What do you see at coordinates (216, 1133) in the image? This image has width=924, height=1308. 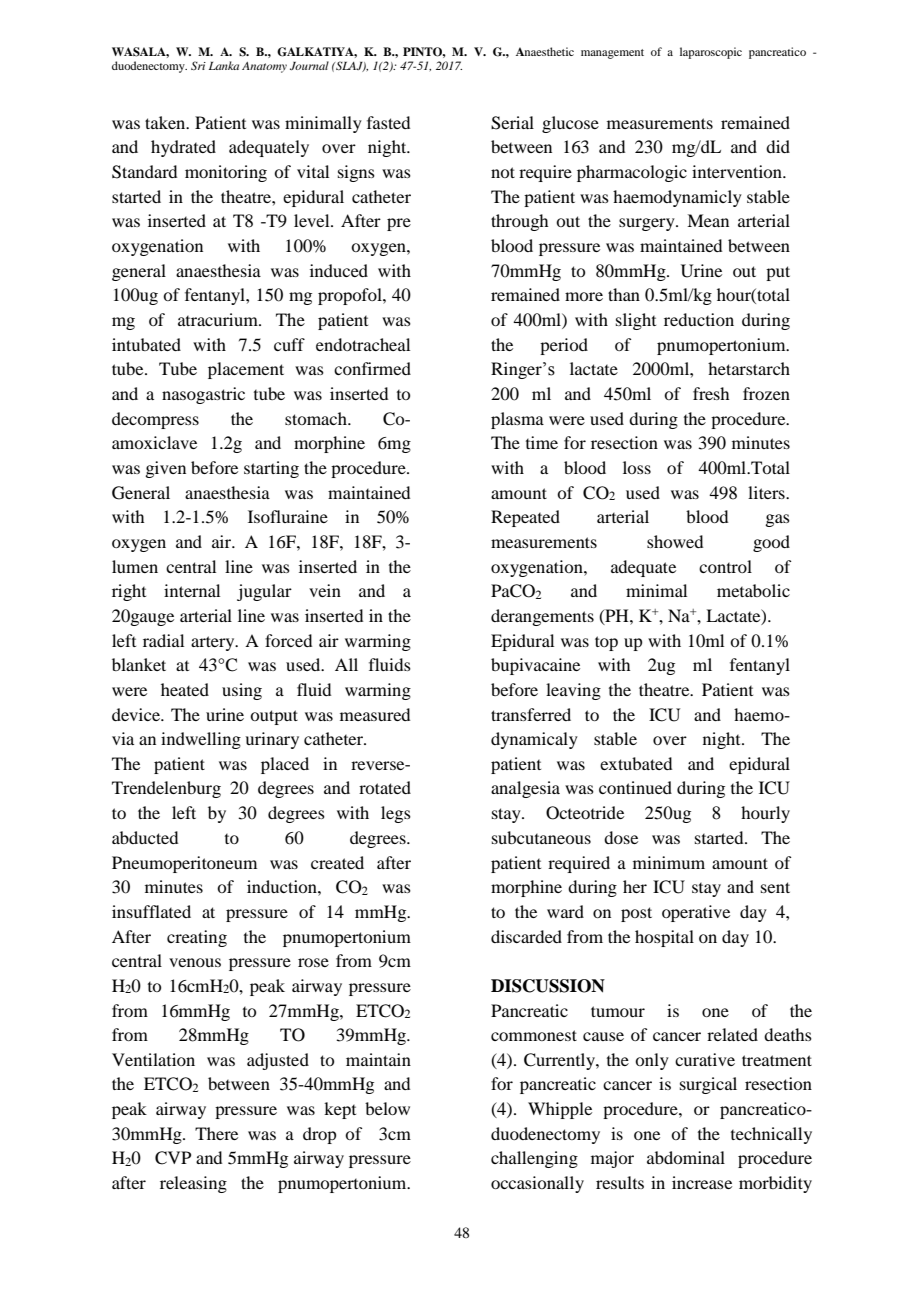 I see `There` at bounding box center [216, 1133].
